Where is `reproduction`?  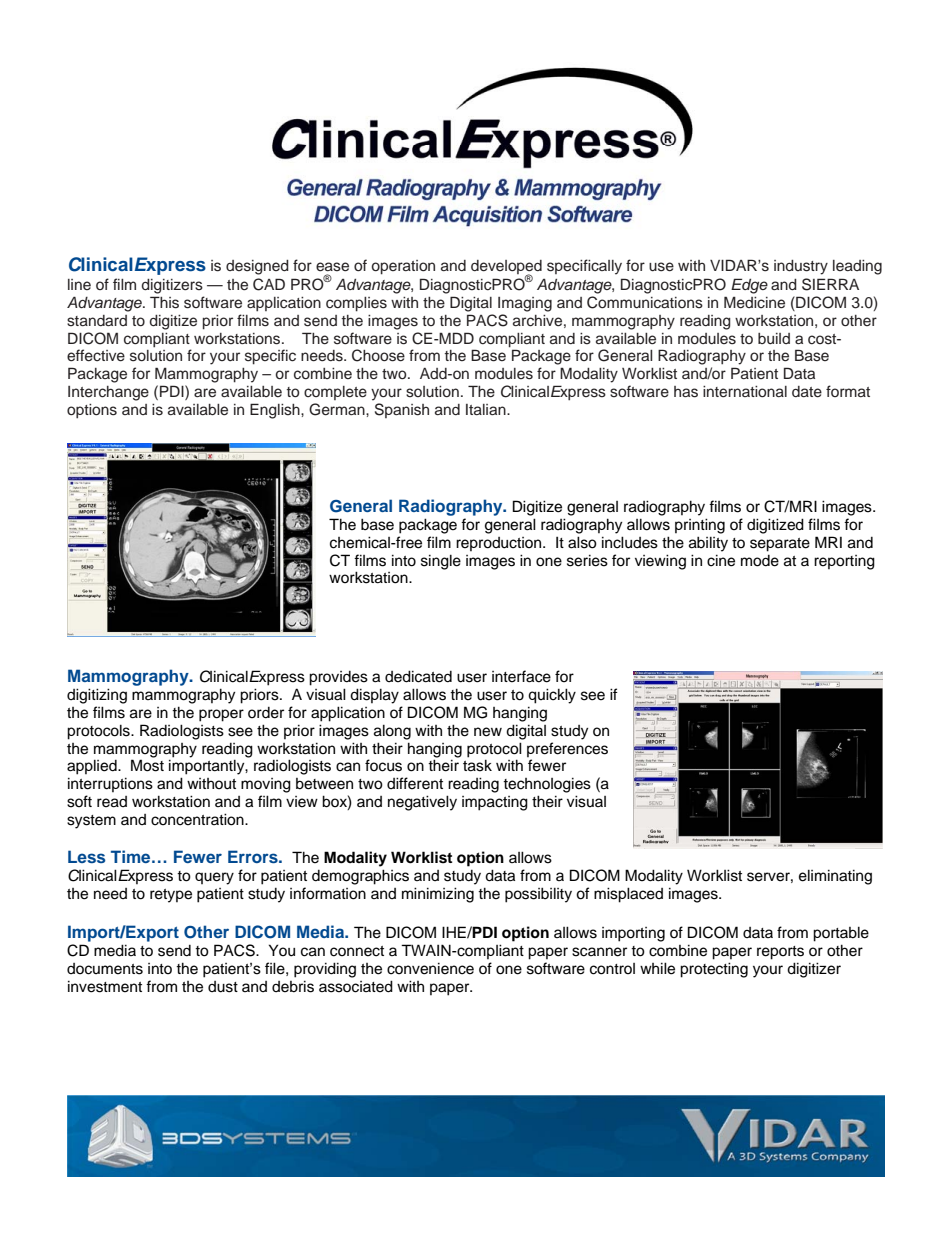
reproduction is located at coordinates (500, 544).
